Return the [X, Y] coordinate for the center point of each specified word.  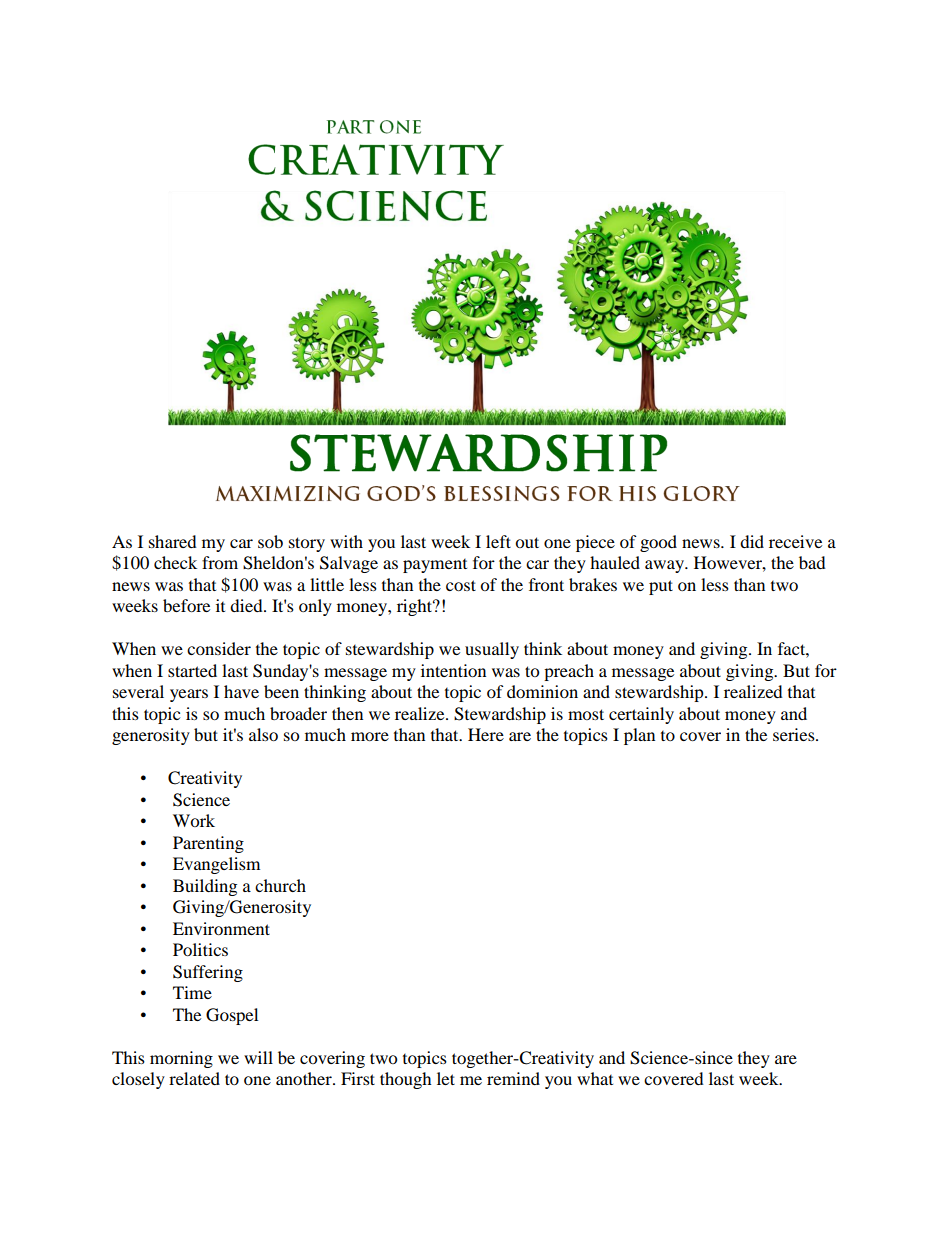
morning [181, 1059]
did [752, 541]
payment [435, 566]
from [220, 562]
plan [639, 736]
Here [486, 734]
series [795, 734]
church [280, 885]
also [263, 734]
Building [205, 887]
